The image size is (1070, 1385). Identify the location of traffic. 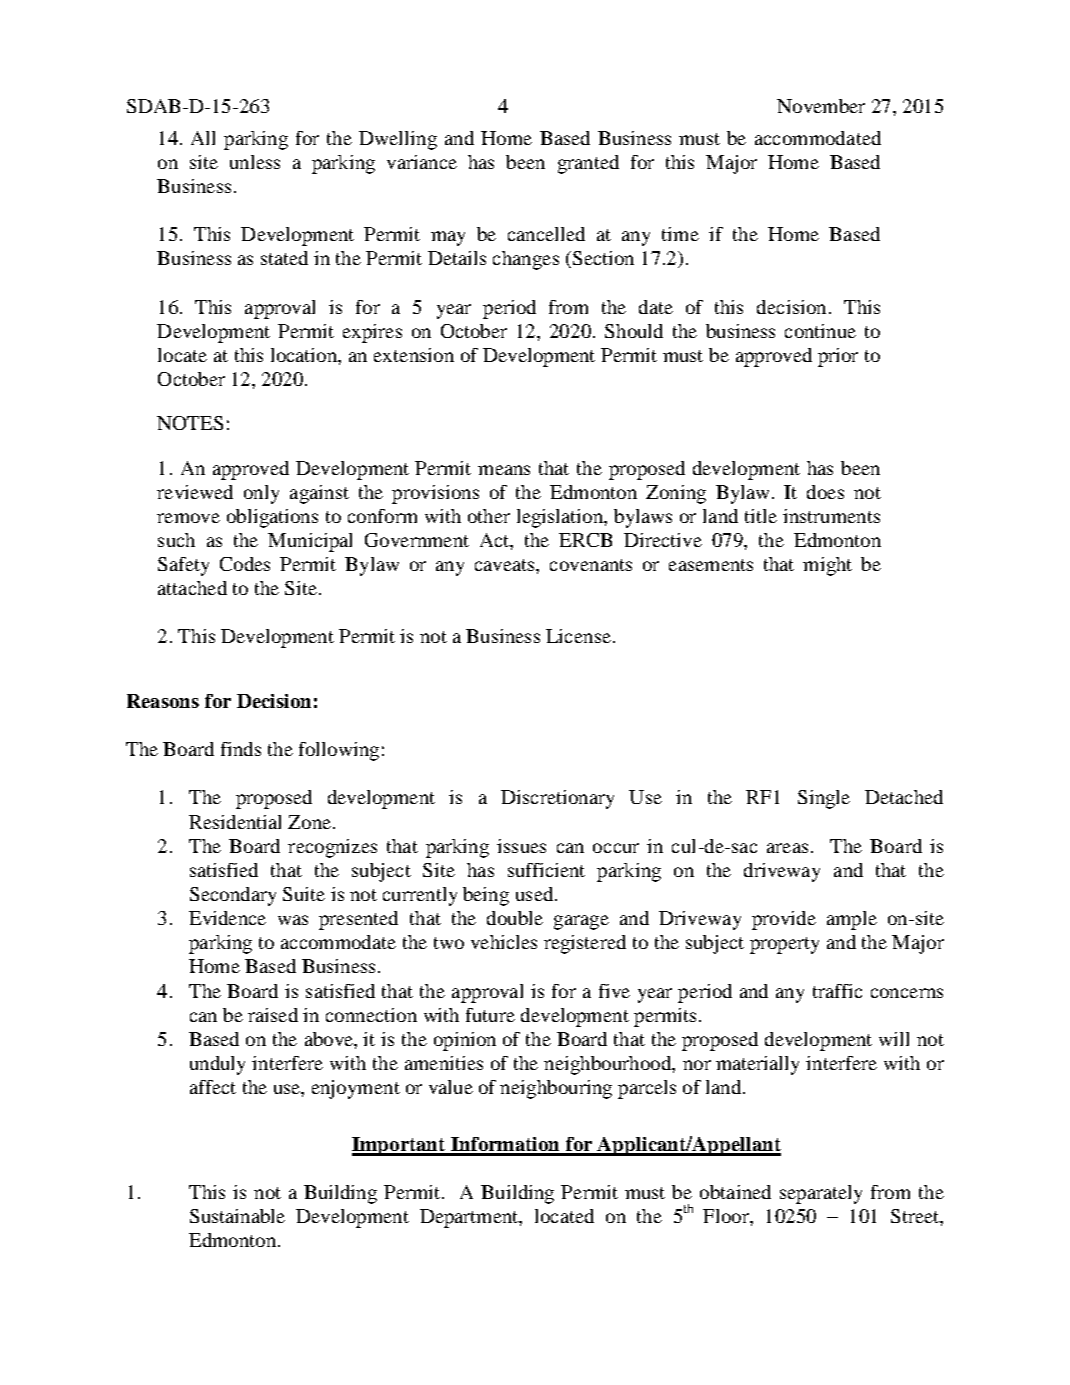
(837, 991).
